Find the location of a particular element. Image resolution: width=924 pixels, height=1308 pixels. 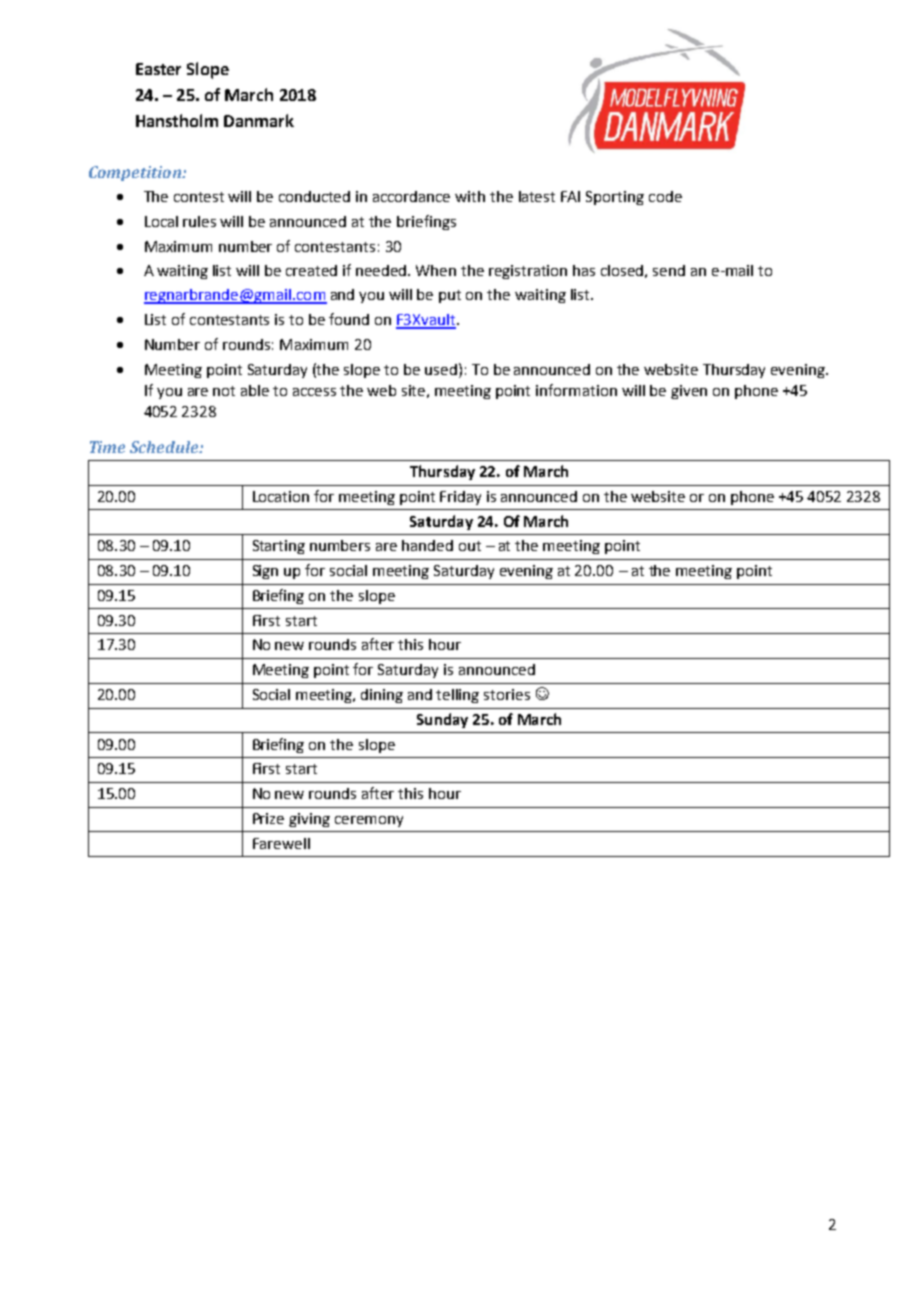

accordance is located at coordinates (411, 196).
